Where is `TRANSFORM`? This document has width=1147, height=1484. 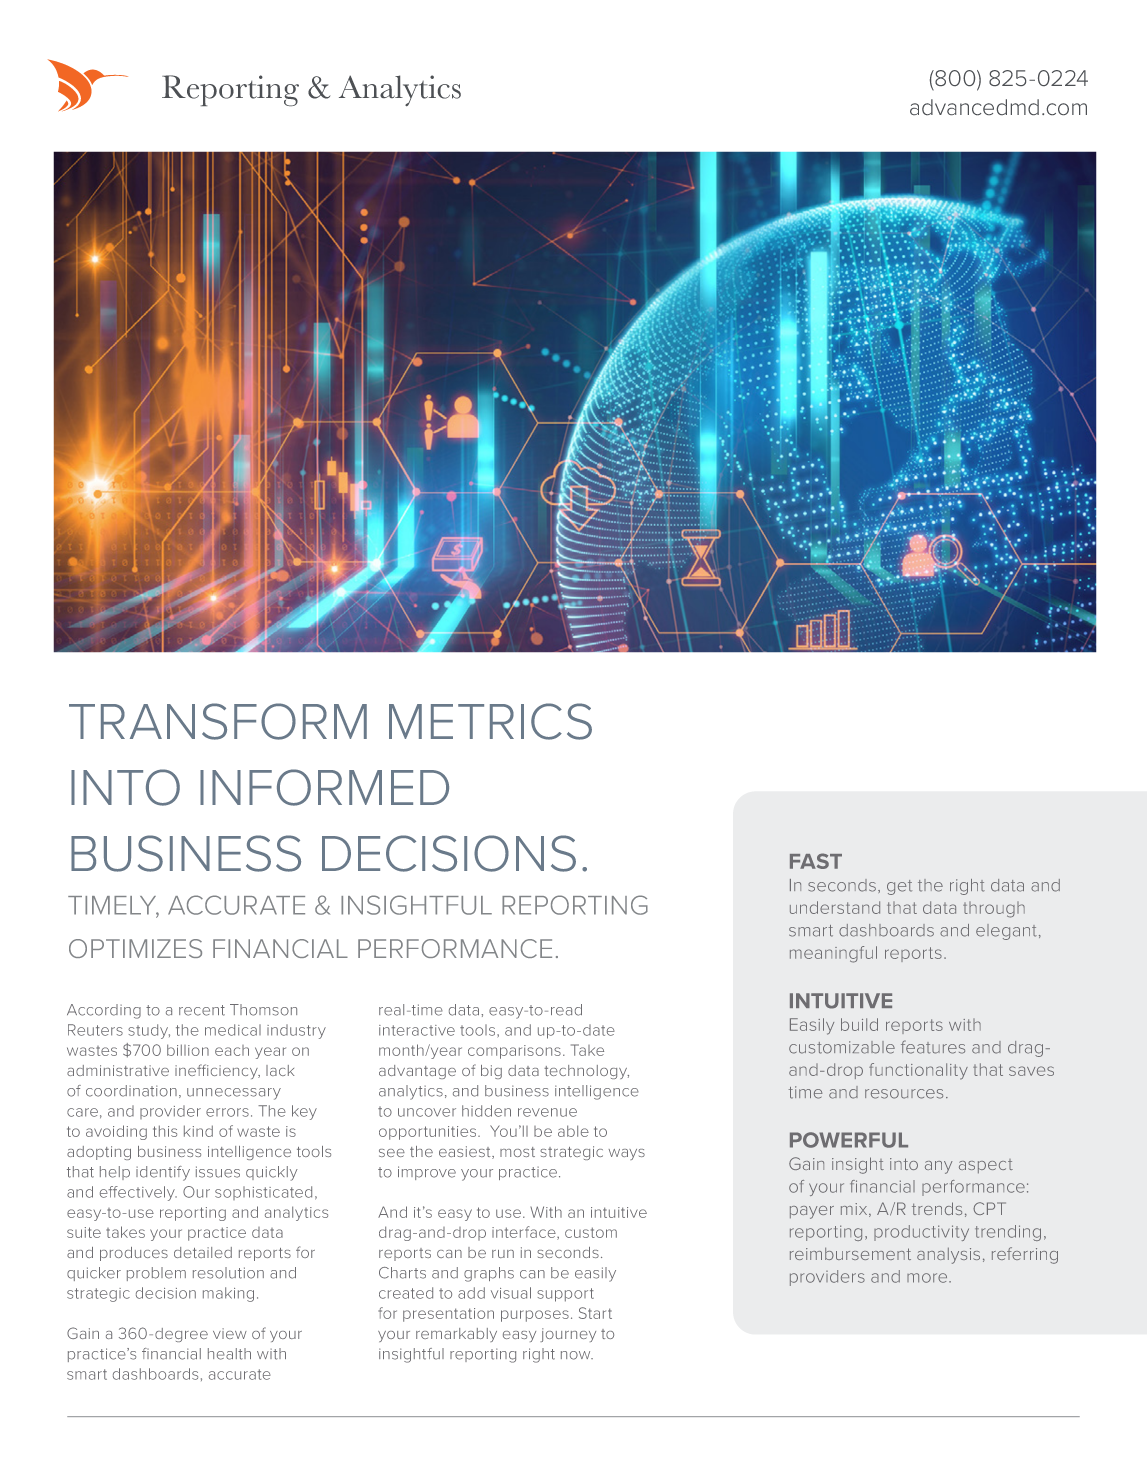
TRANSFORM is located at coordinates (218, 721).
